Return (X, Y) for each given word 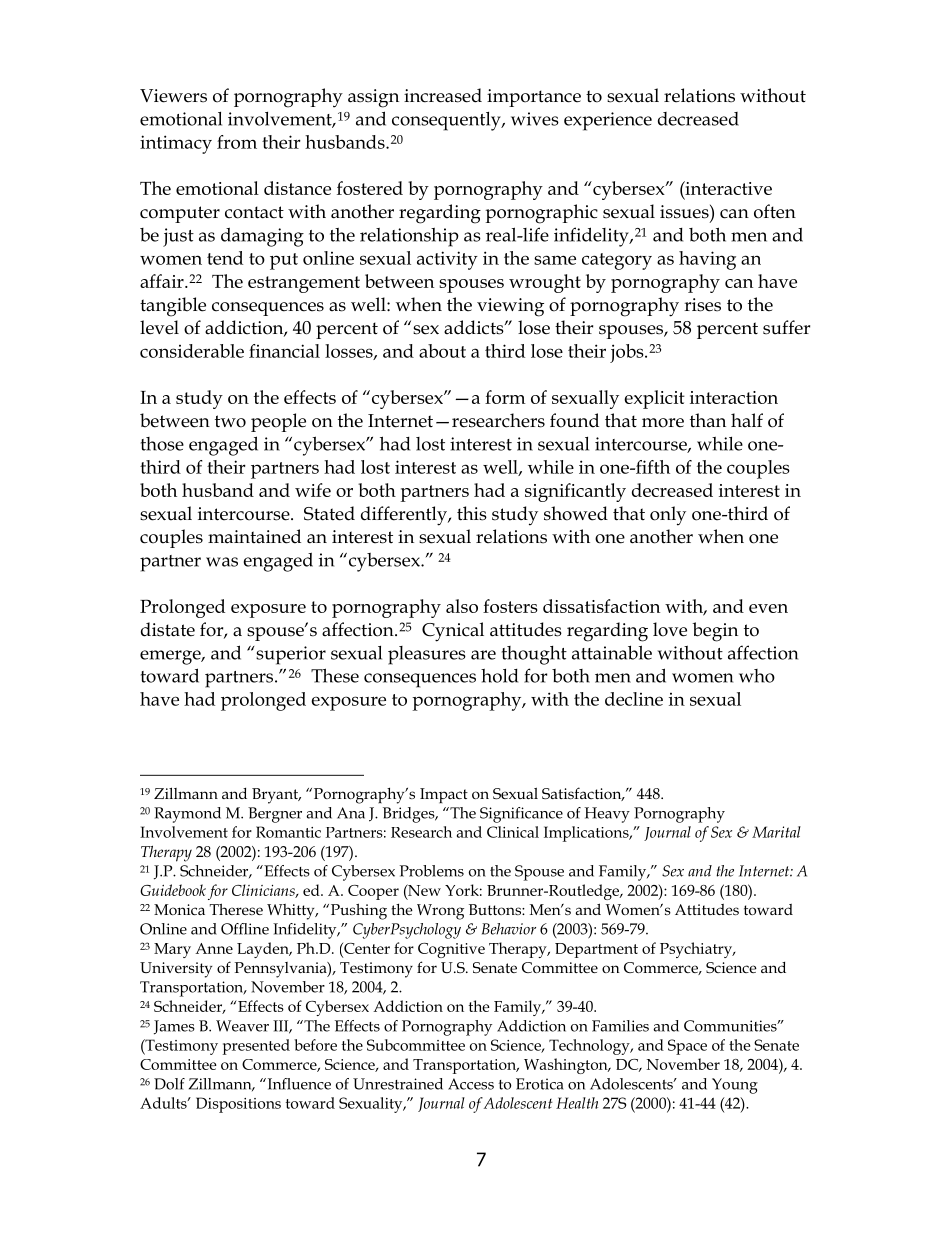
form (505, 397)
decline (634, 699)
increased (443, 95)
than (708, 420)
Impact (444, 795)
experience (608, 121)
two (230, 421)
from (237, 142)
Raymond (187, 815)
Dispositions (238, 1105)
